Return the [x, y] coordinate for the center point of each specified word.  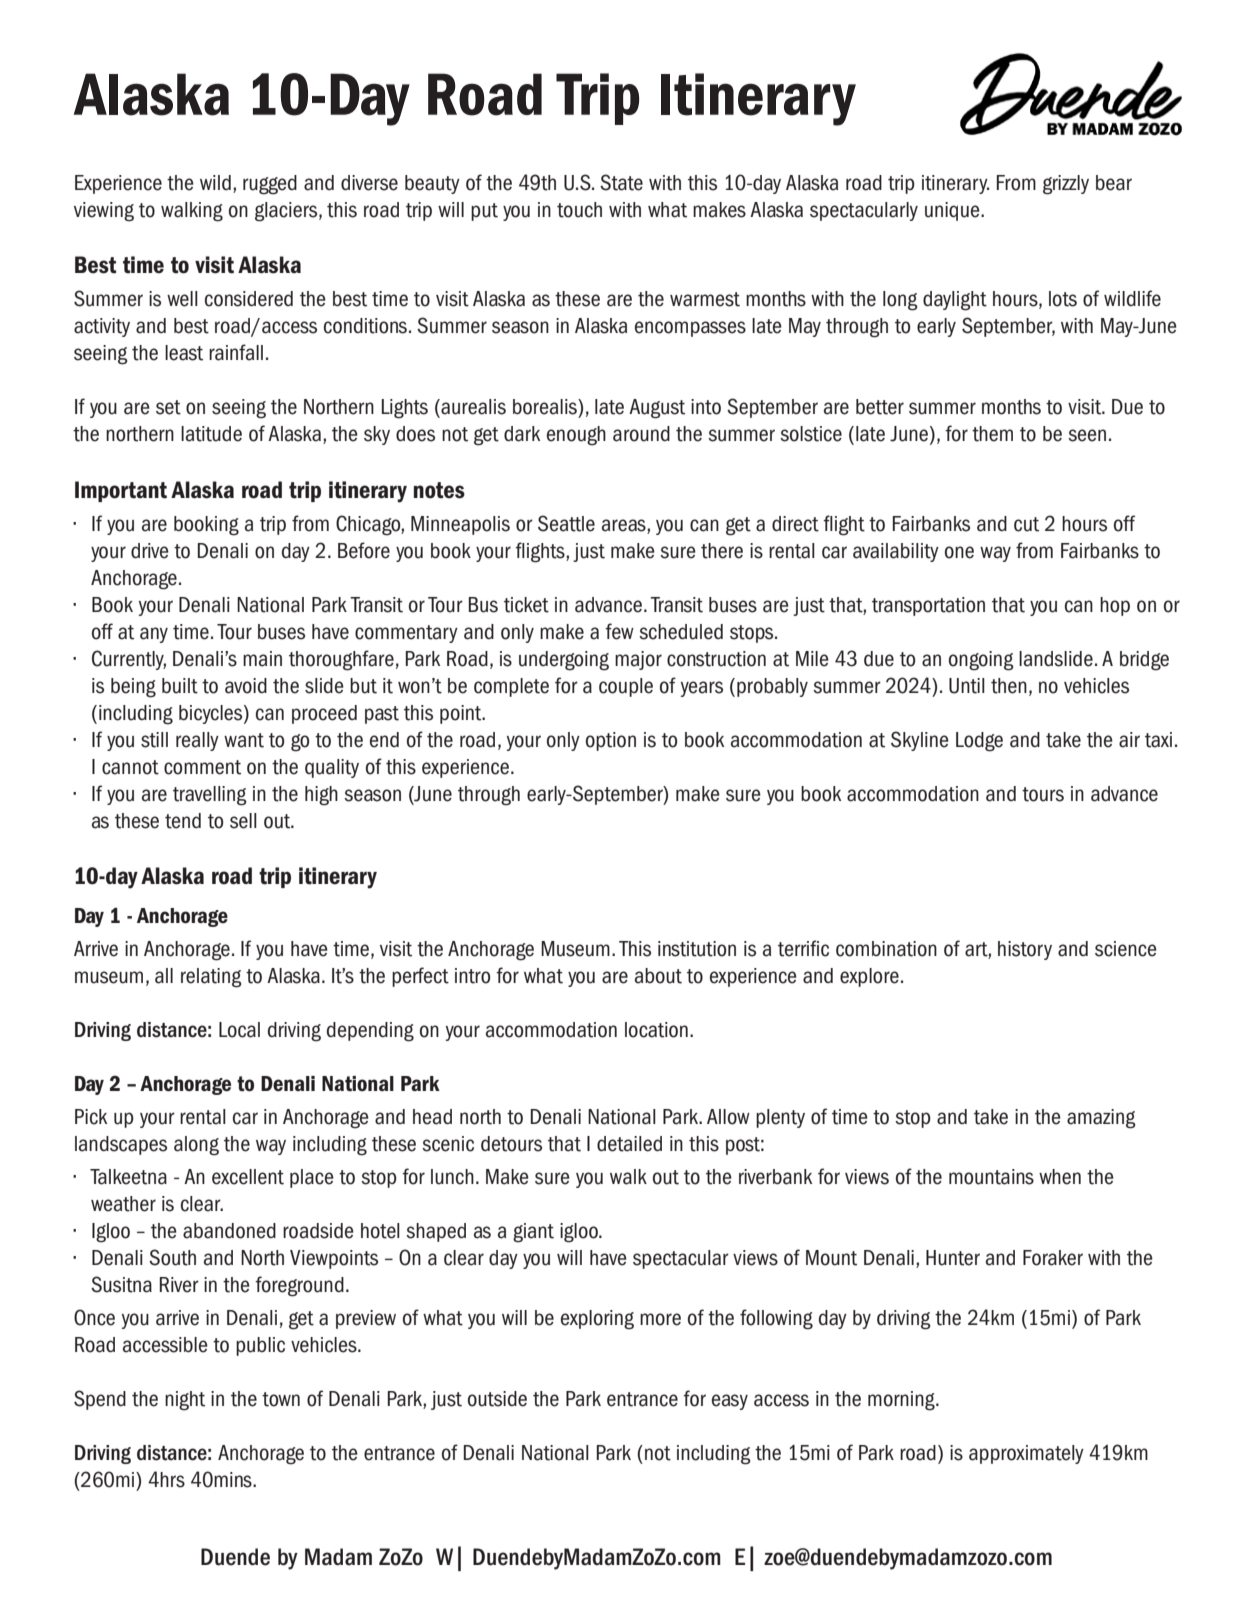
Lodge [979, 742]
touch [579, 210]
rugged [270, 185]
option [611, 741]
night [185, 1401]
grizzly [1066, 185]
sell [243, 821]
